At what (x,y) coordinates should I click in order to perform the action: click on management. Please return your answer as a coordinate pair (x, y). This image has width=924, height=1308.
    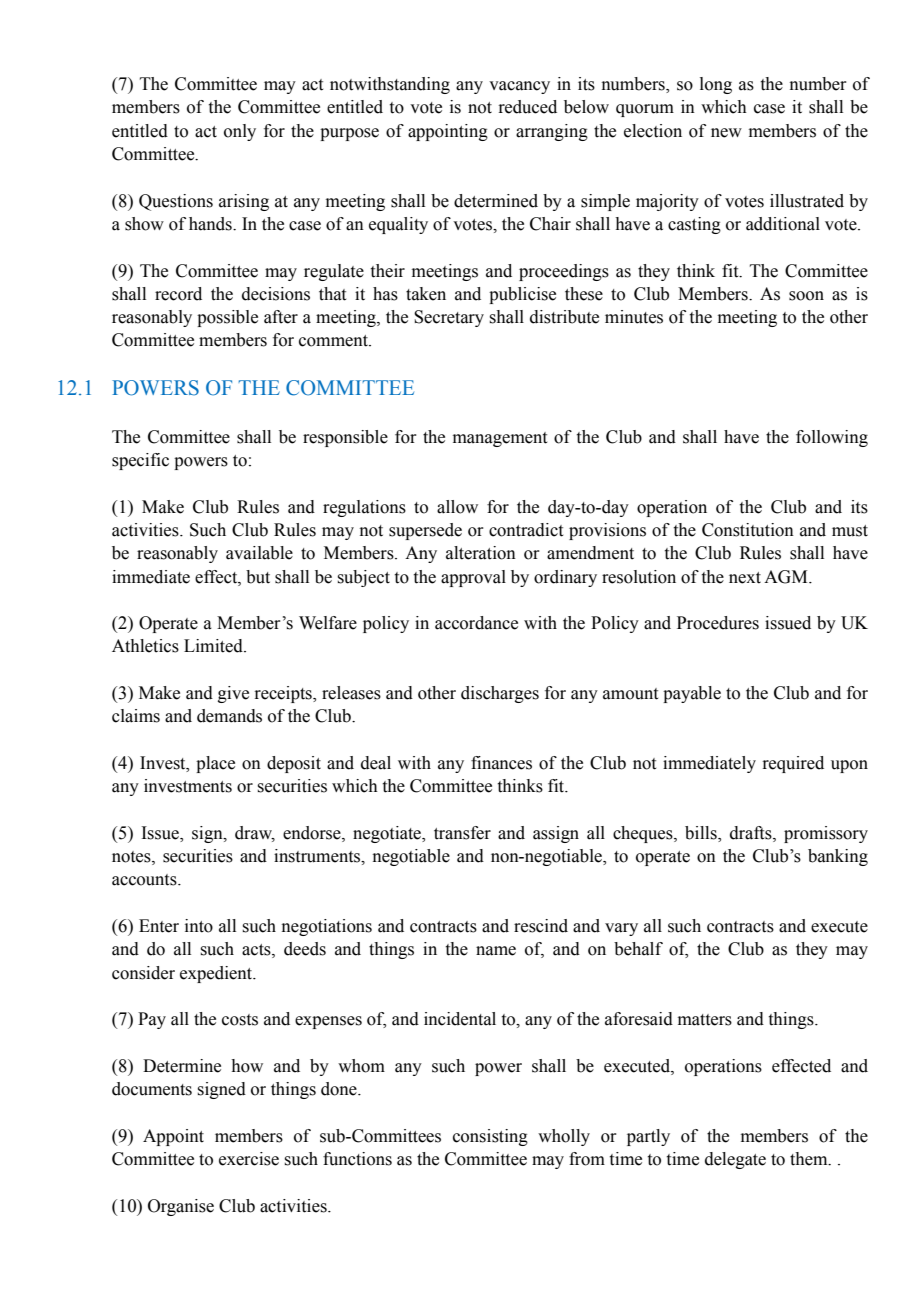
    Looking at the image, I should click on (500, 439).
